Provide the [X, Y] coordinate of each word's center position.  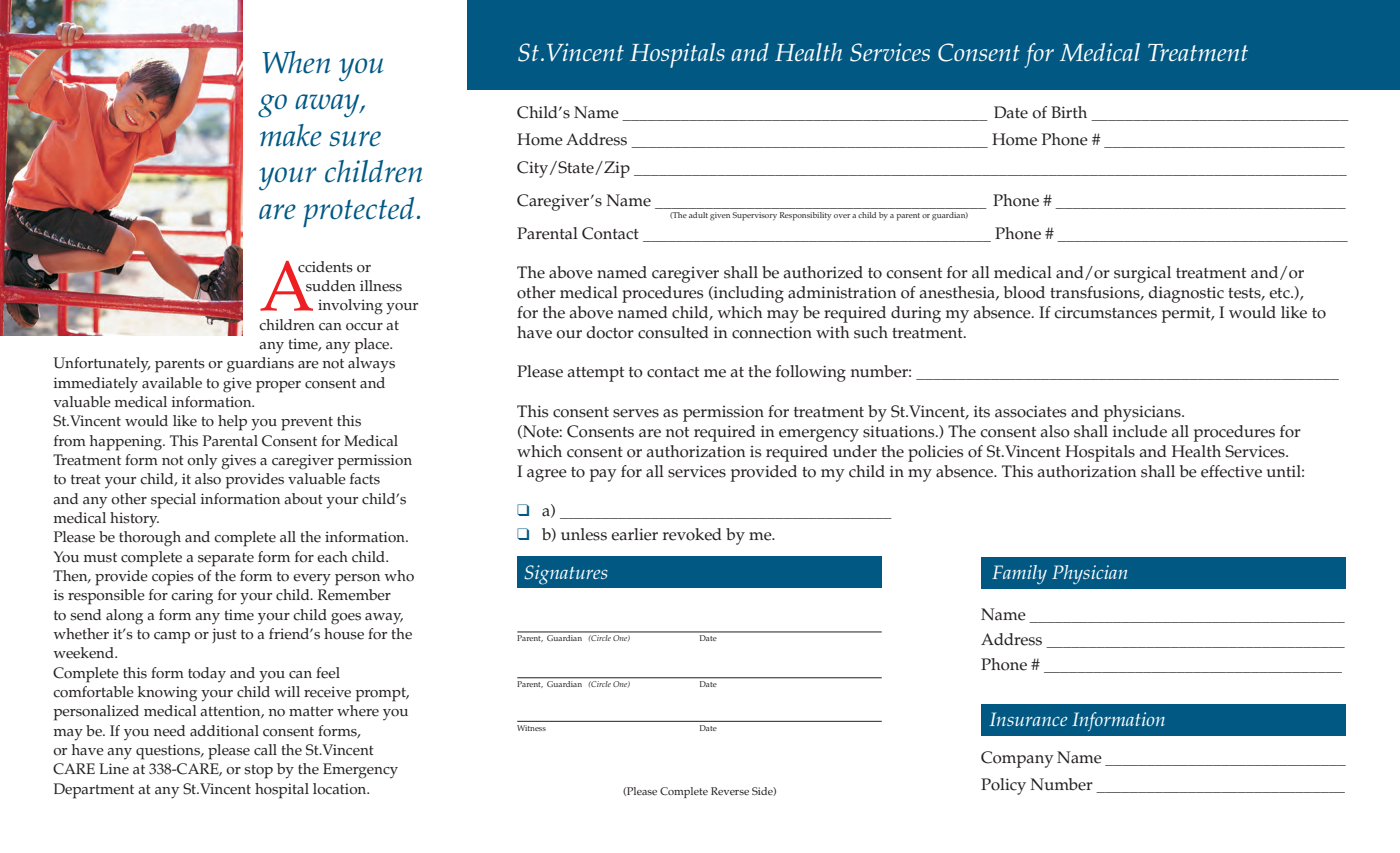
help [232, 423]
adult [698, 215]
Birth [1069, 112]
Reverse [730, 791]
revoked [692, 534]
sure [355, 139]
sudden [331, 286]
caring [192, 597]
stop [258, 771]
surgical [1142, 274]
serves [636, 413]
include [1140, 431]
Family [1019, 574]
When [296, 62]
